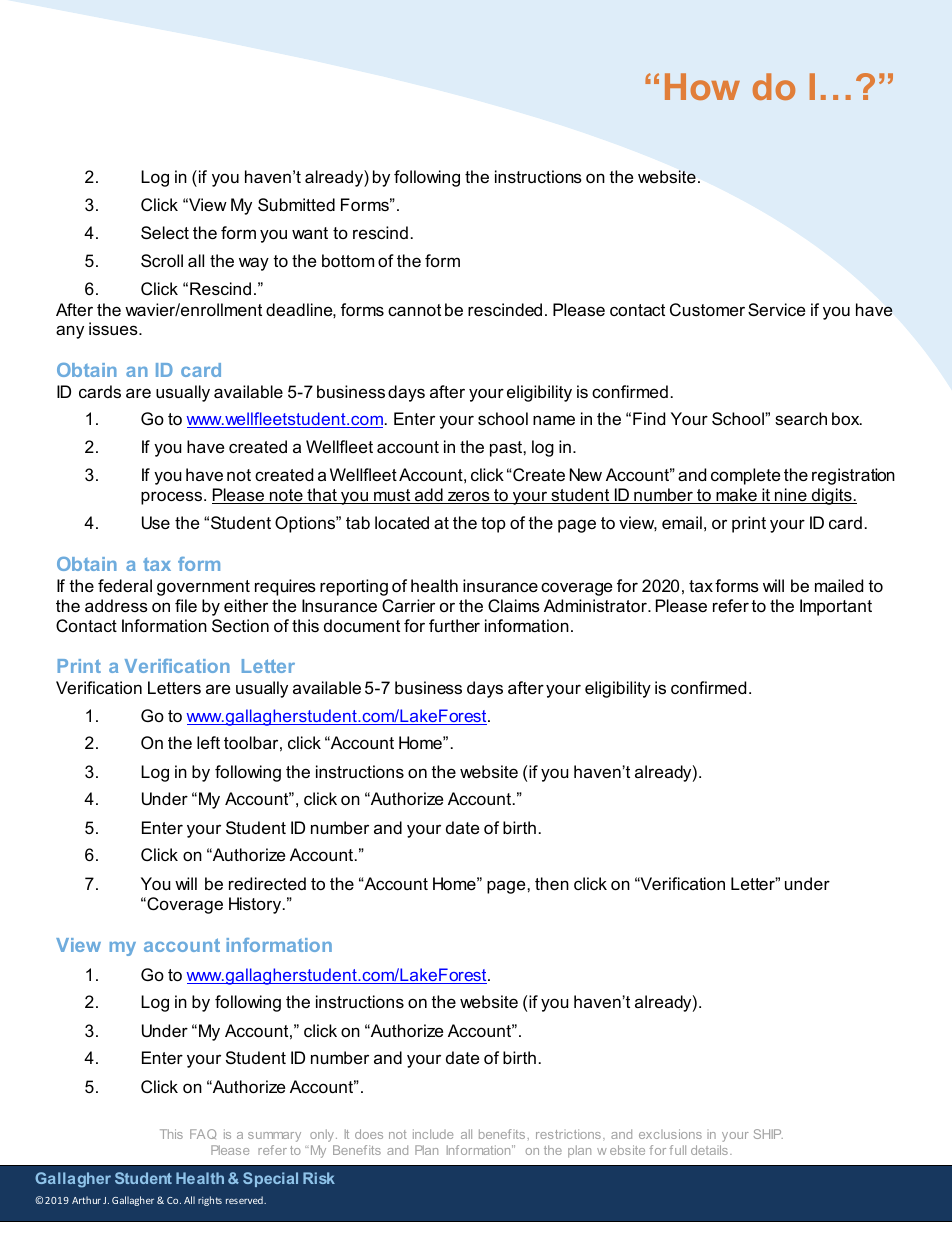 The height and width of the document is (1233, 952). I want to click on further, so click(454, 625).
